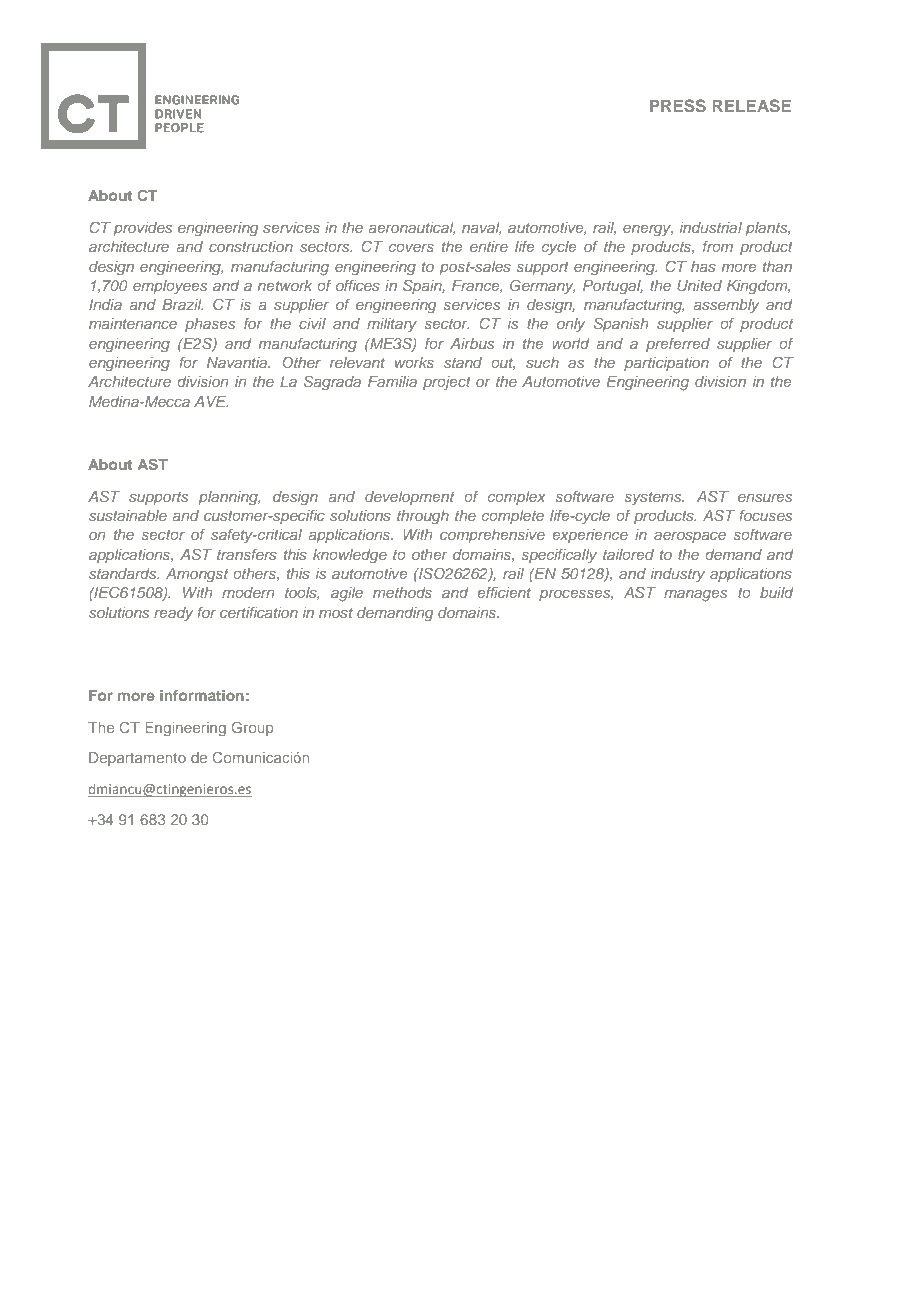 This screenshot has height=1308, width=924. What do you see at coordinates (253, 728) in the screenshot?
I see `Group` at bounding box center [253, 728].
